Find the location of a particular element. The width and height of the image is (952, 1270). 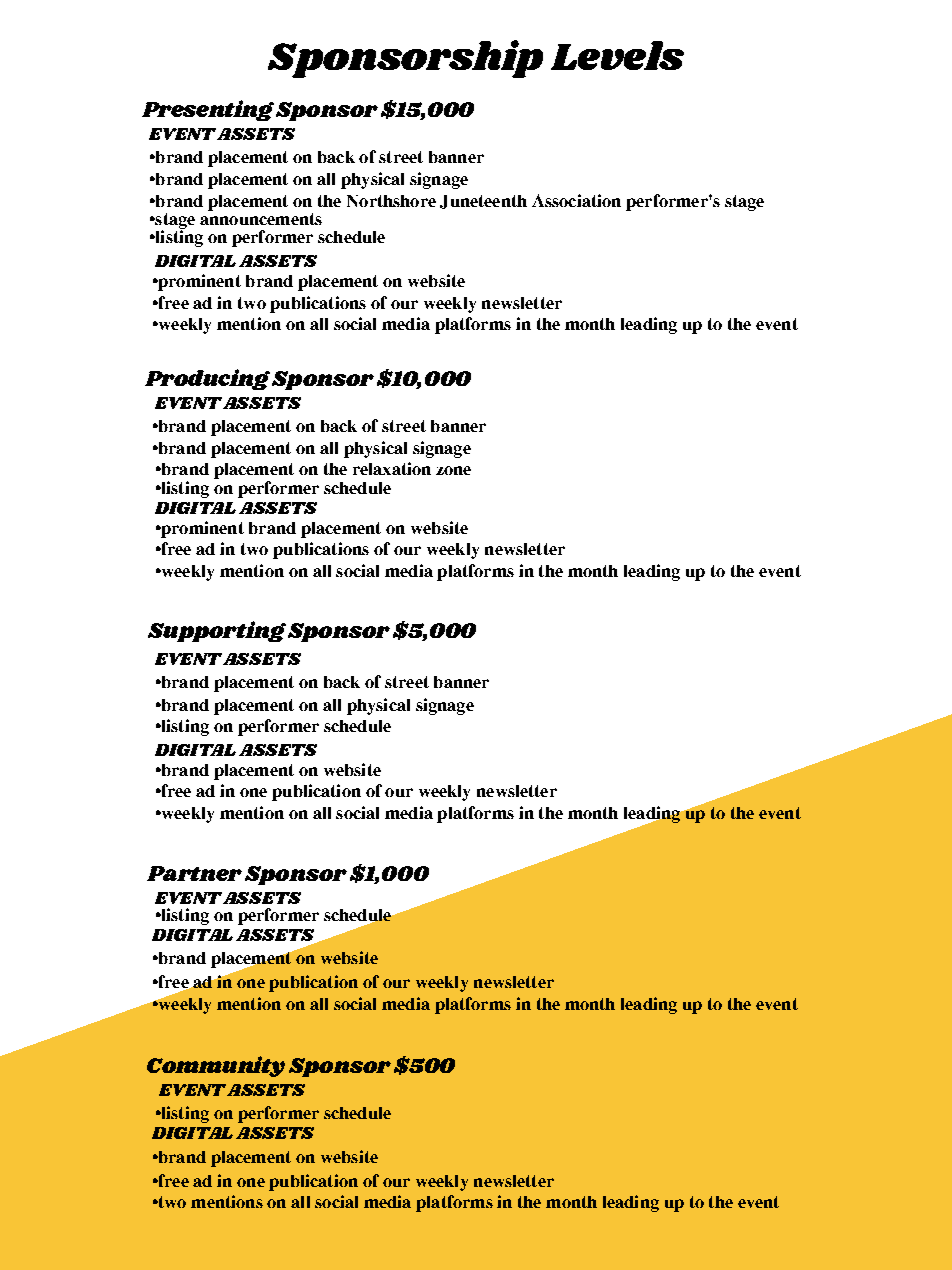

Levels is located at coordinates (617, 55).
